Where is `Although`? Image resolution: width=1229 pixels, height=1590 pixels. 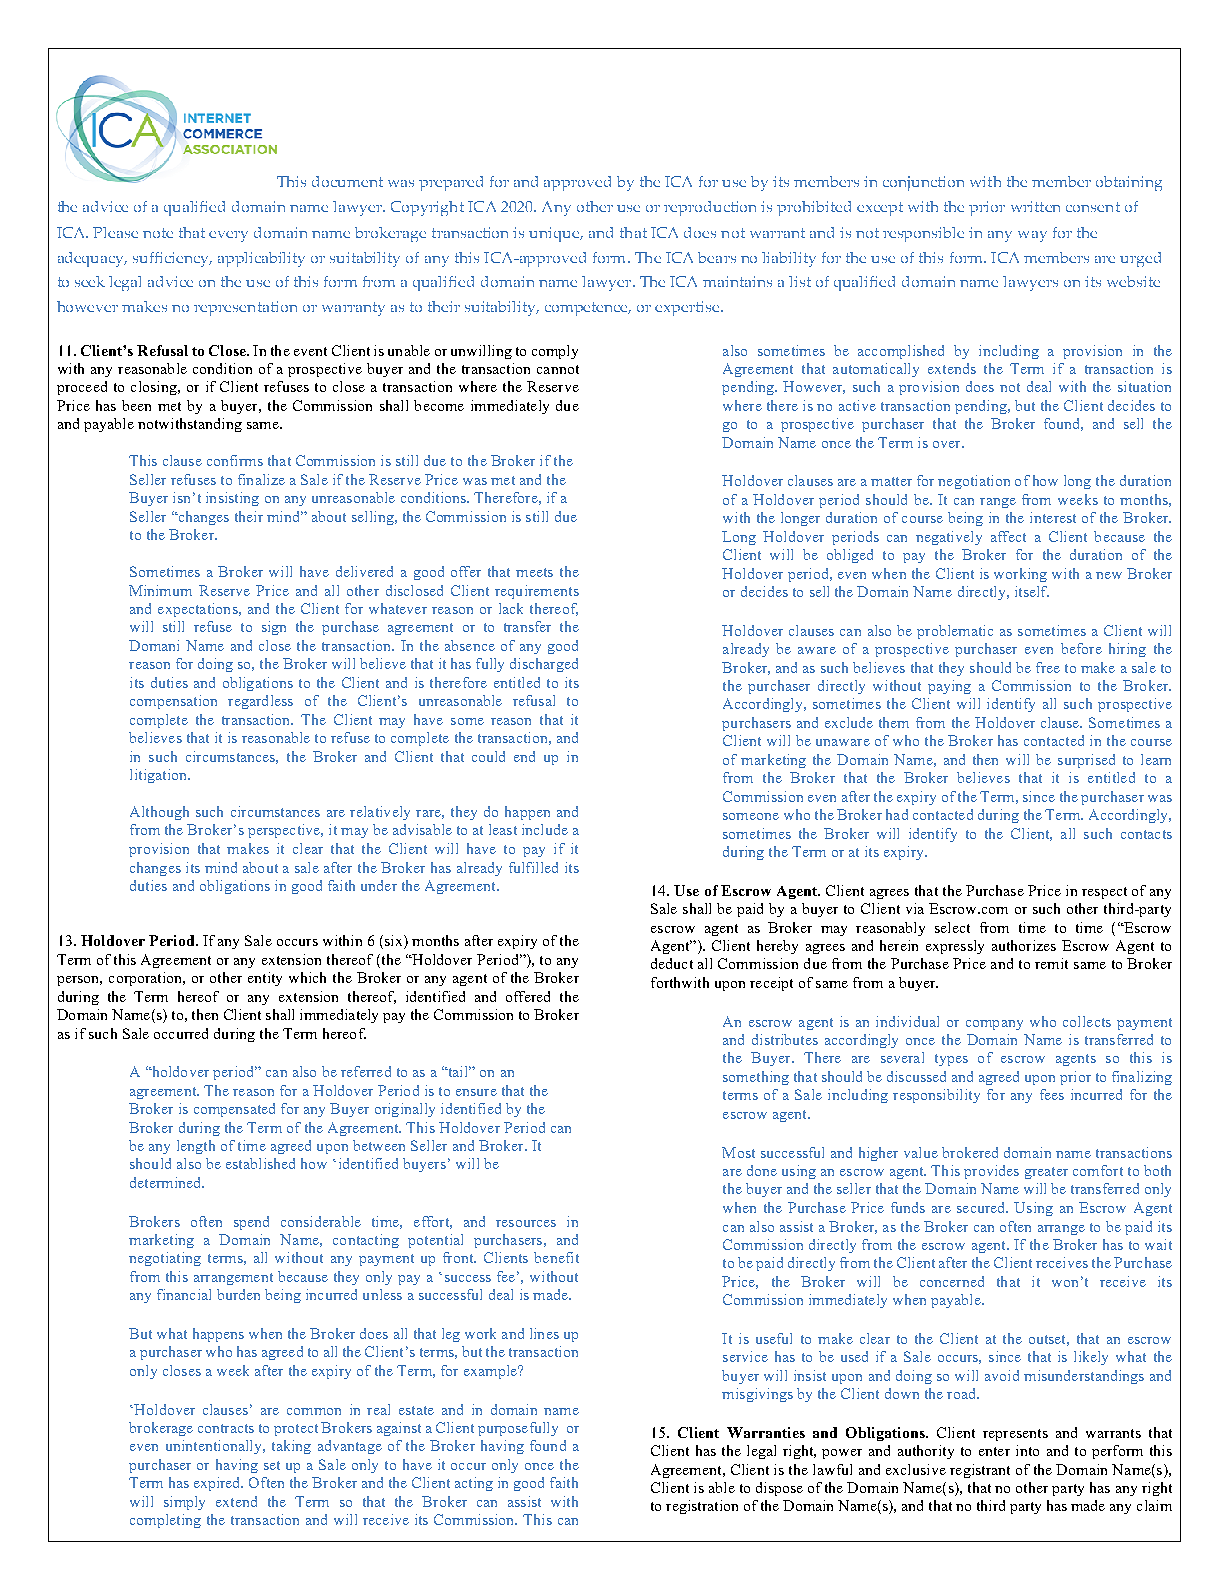 Although is located at coordinates (159, 813).
